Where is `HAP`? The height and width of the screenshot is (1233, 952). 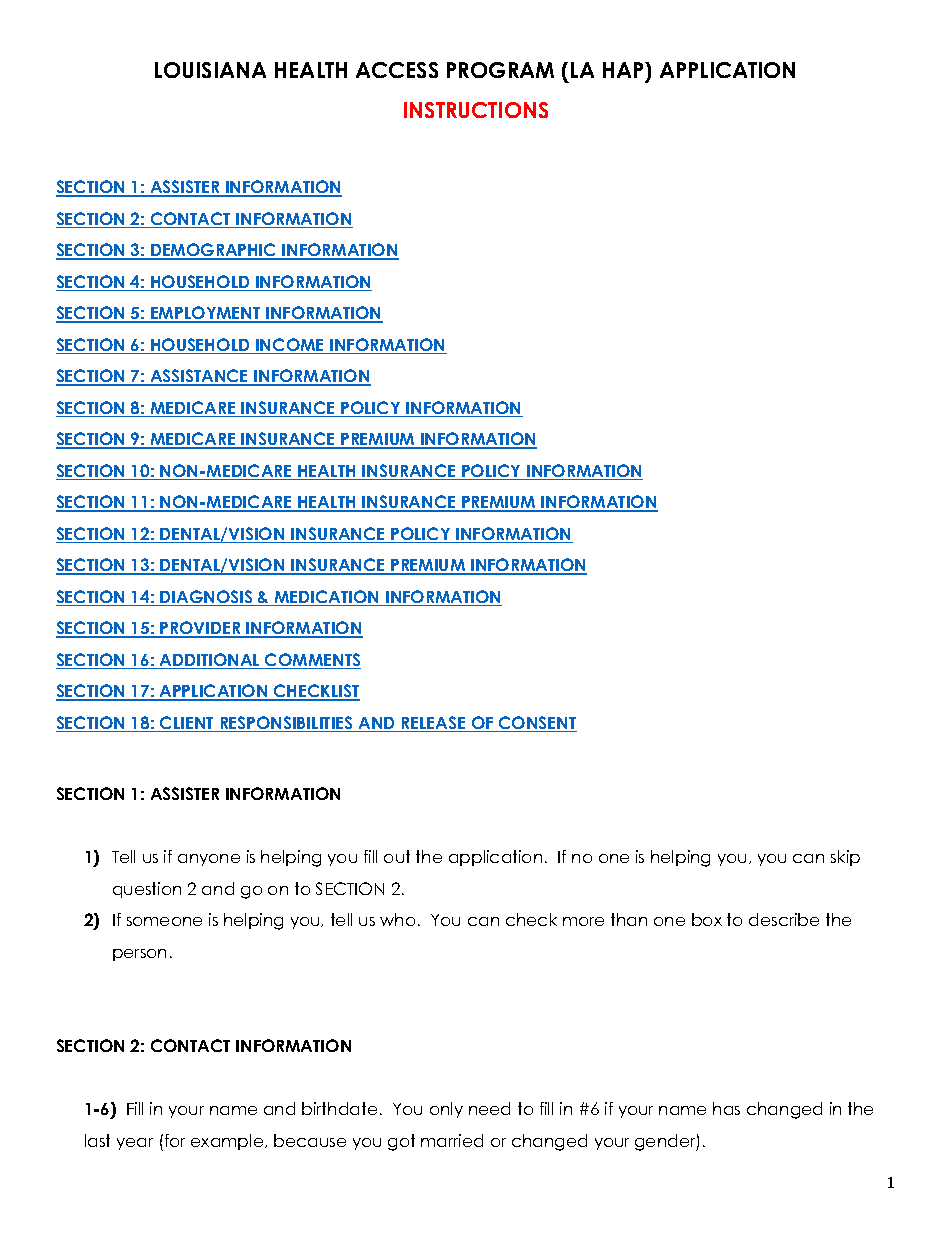
HAP is located at coordinates (624, 70).
